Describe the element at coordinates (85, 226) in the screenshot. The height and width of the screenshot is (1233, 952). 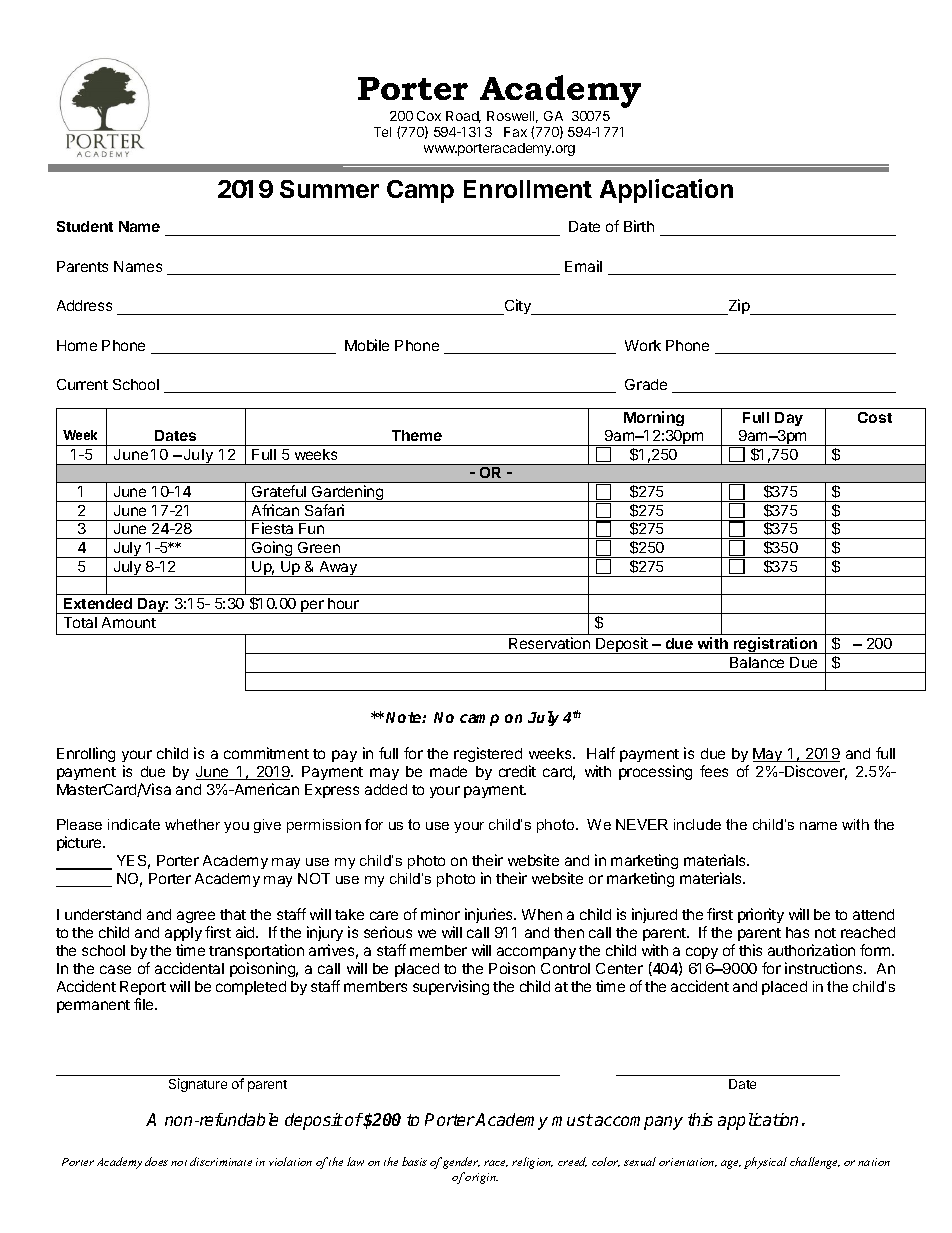
I see `Student` at that location.
